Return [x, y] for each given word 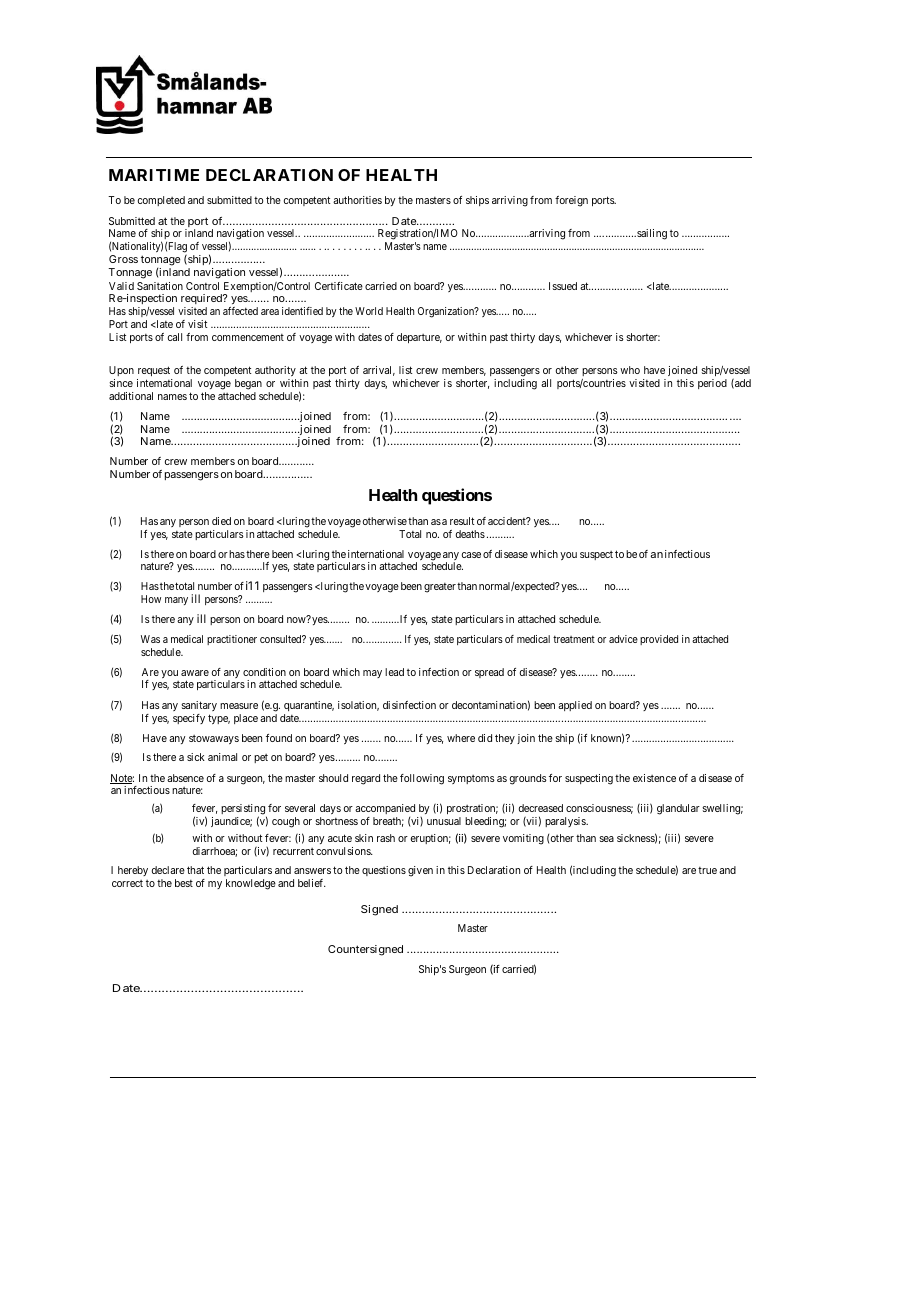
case [471, 555]
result [462, 521]
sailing [651, 234]
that [195, 870]
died [221, 521]
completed [161, 201]
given [420, 871]
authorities [357, 200]
